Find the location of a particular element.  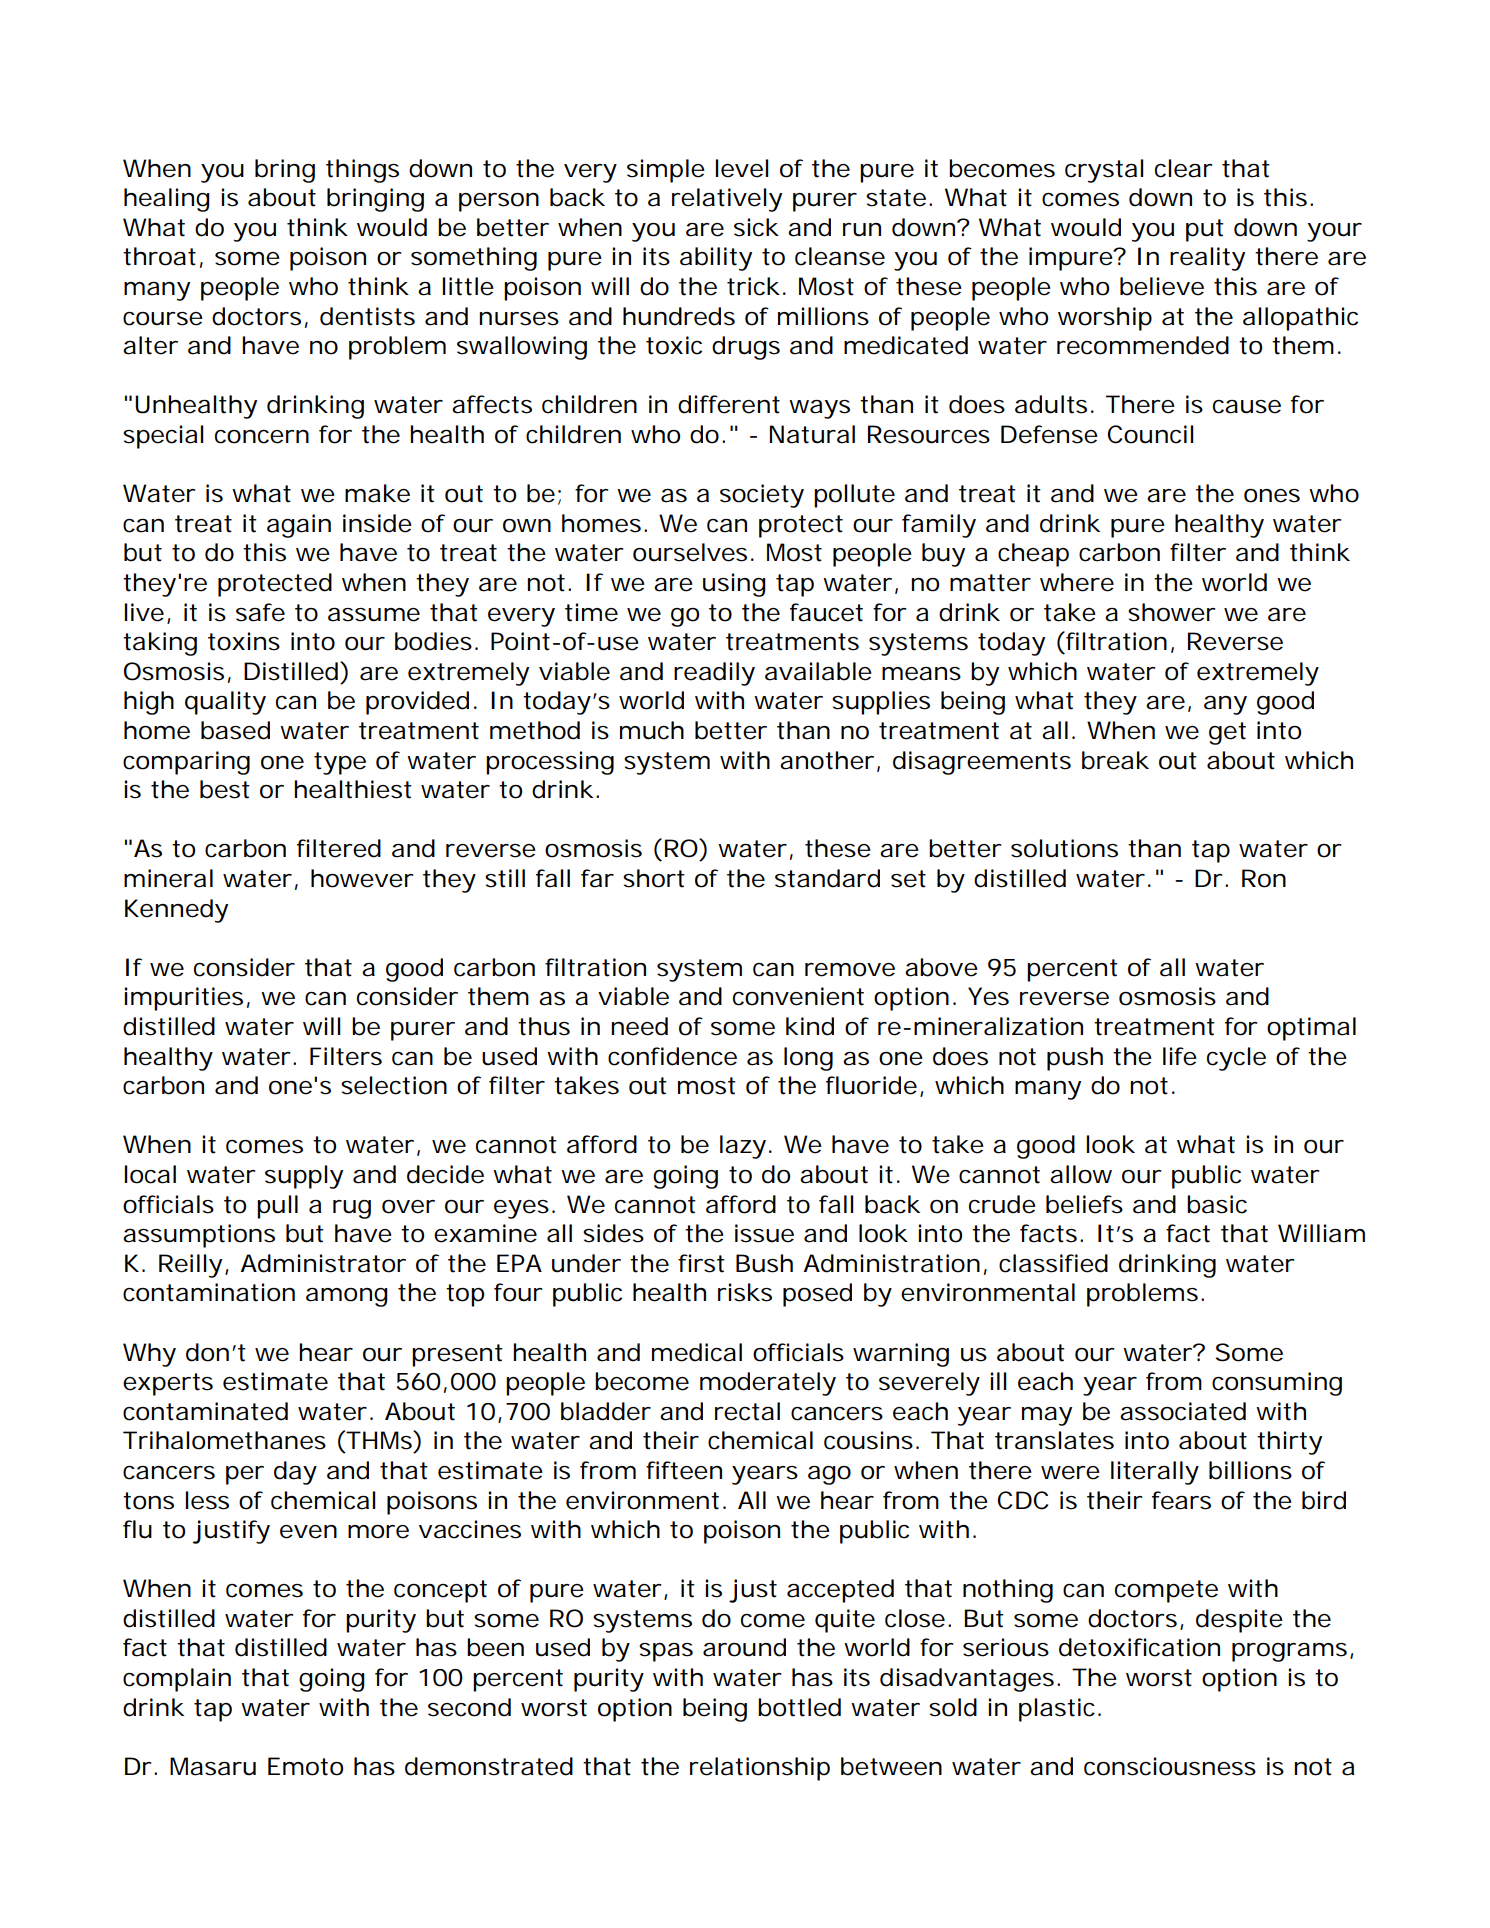

put is located at coordinates (1205, 230).
